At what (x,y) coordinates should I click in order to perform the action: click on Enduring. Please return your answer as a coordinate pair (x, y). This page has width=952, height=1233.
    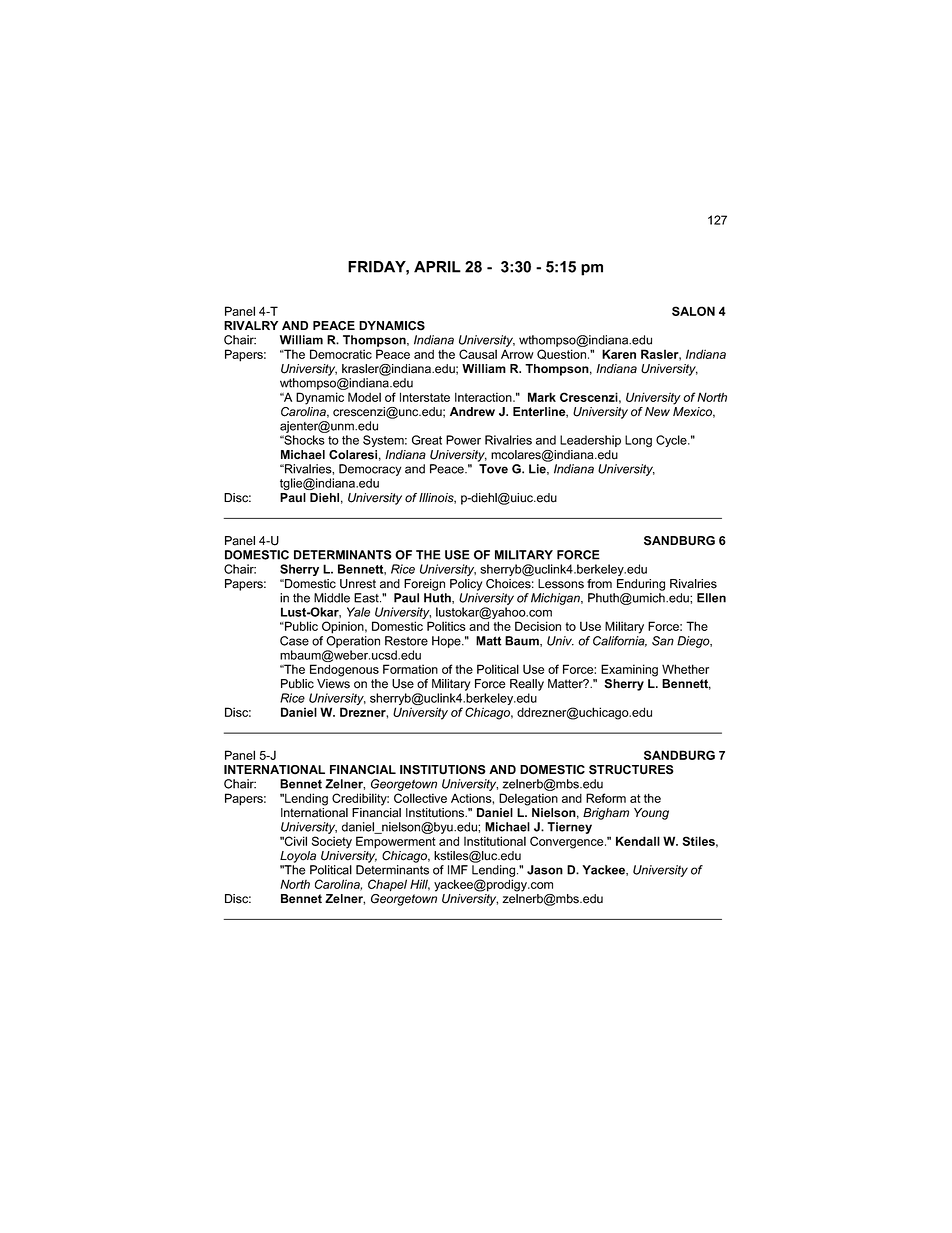
    Looking at the image, I should click on (641, 585).
